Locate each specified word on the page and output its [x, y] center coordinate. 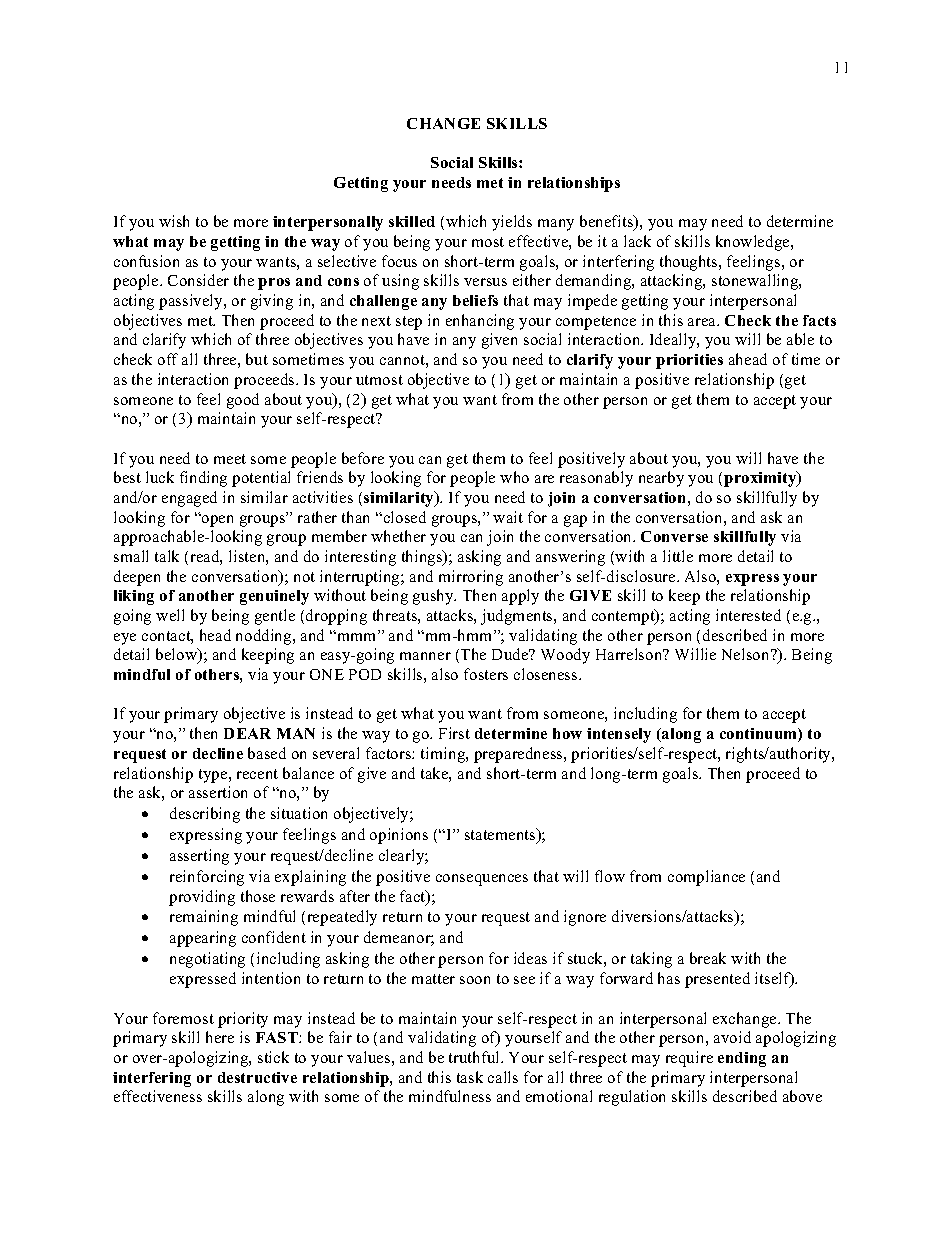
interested [748, 615]
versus [485, 282]
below [178, 656]
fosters [486, 674]
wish [174, 221]
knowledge [754, 243]
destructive [257, 1077]
